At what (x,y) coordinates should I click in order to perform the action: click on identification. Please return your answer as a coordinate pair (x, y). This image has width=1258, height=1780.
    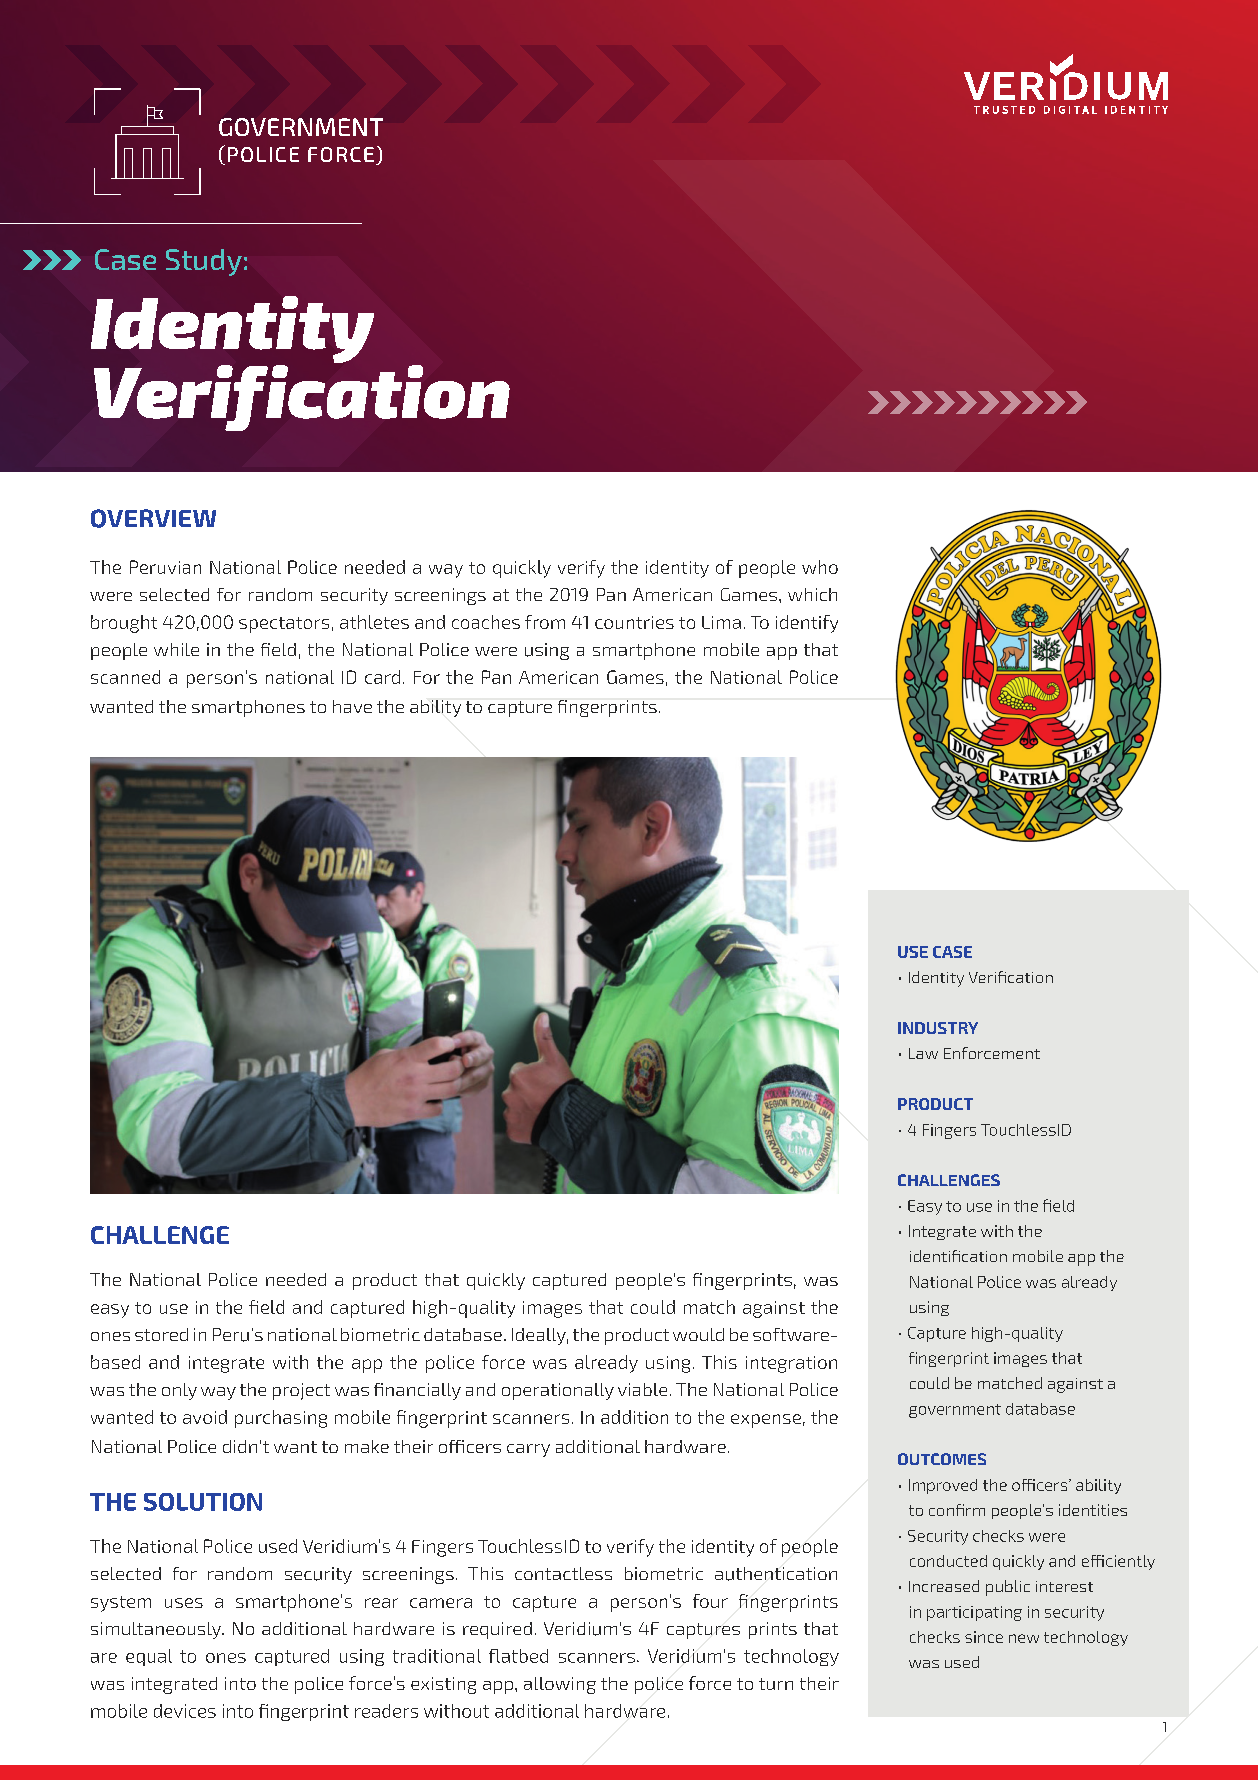
    Looking at the image, I should click on (958, 1256).
